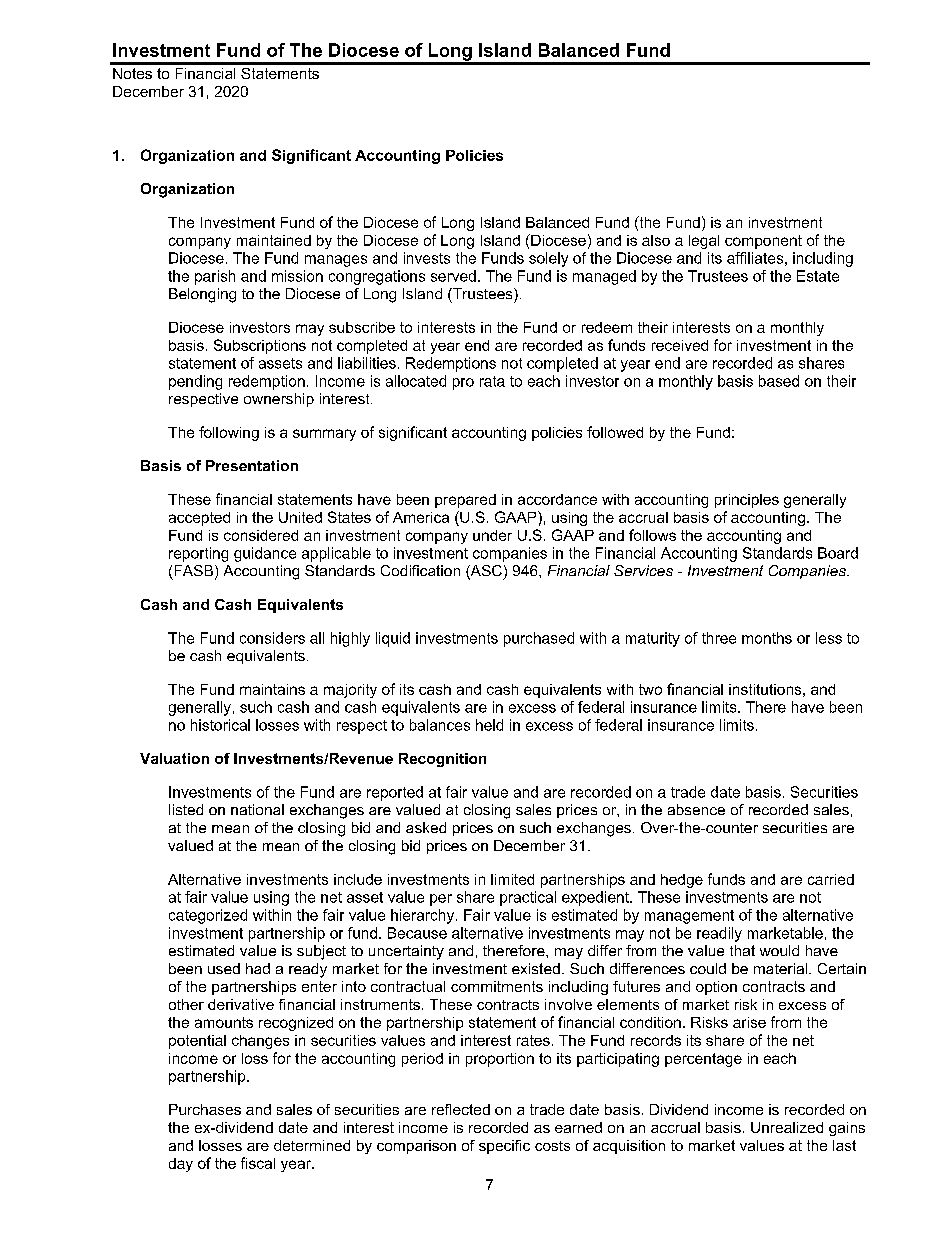 Image resolution: width=952 pixels, height=1233 pixels. Describe the element at coordinates (272, 689) in the screenshot. I see `maintains` at that location.
